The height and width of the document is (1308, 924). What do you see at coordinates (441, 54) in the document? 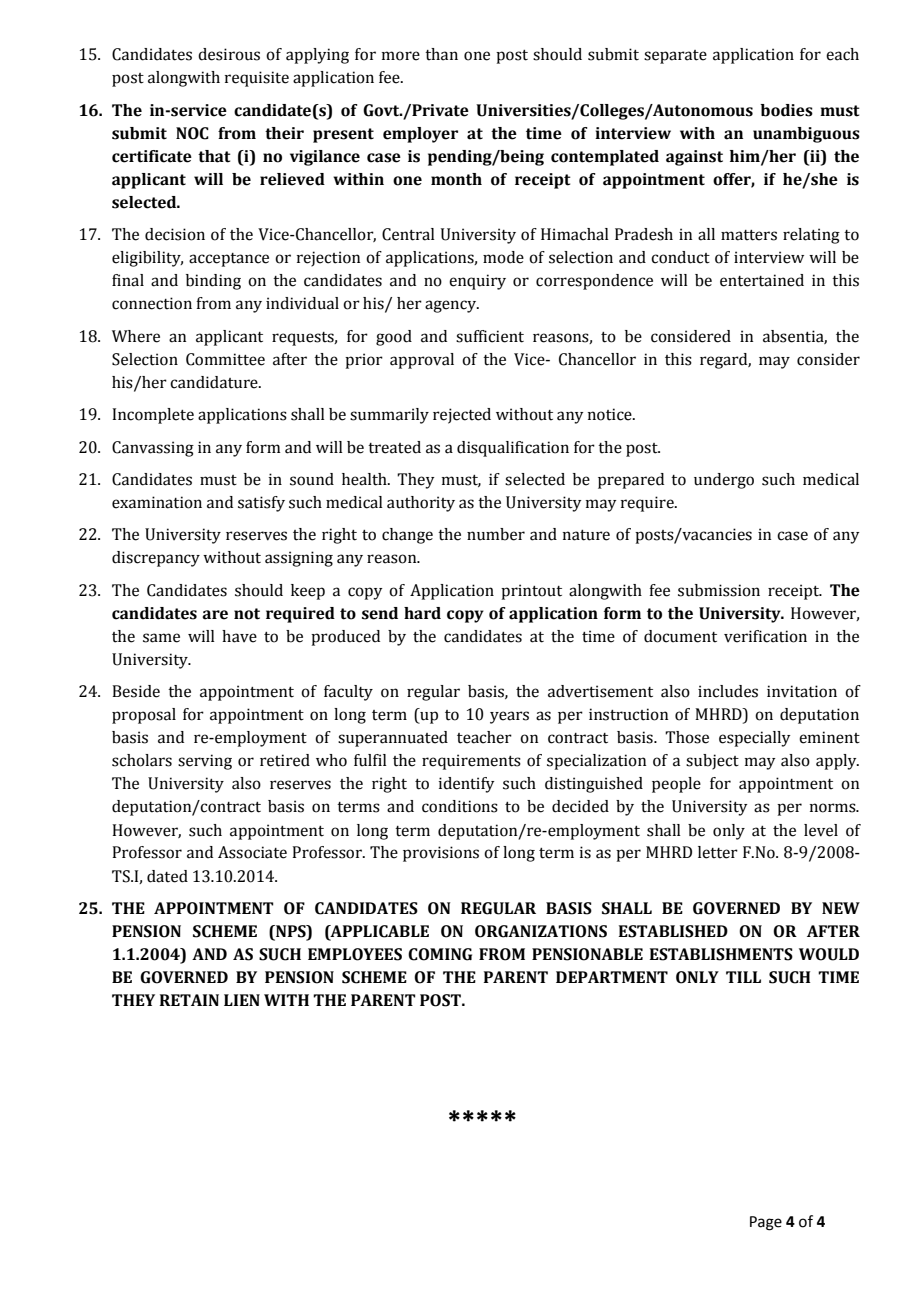
I see `than` at bounding box center [441, 54].
